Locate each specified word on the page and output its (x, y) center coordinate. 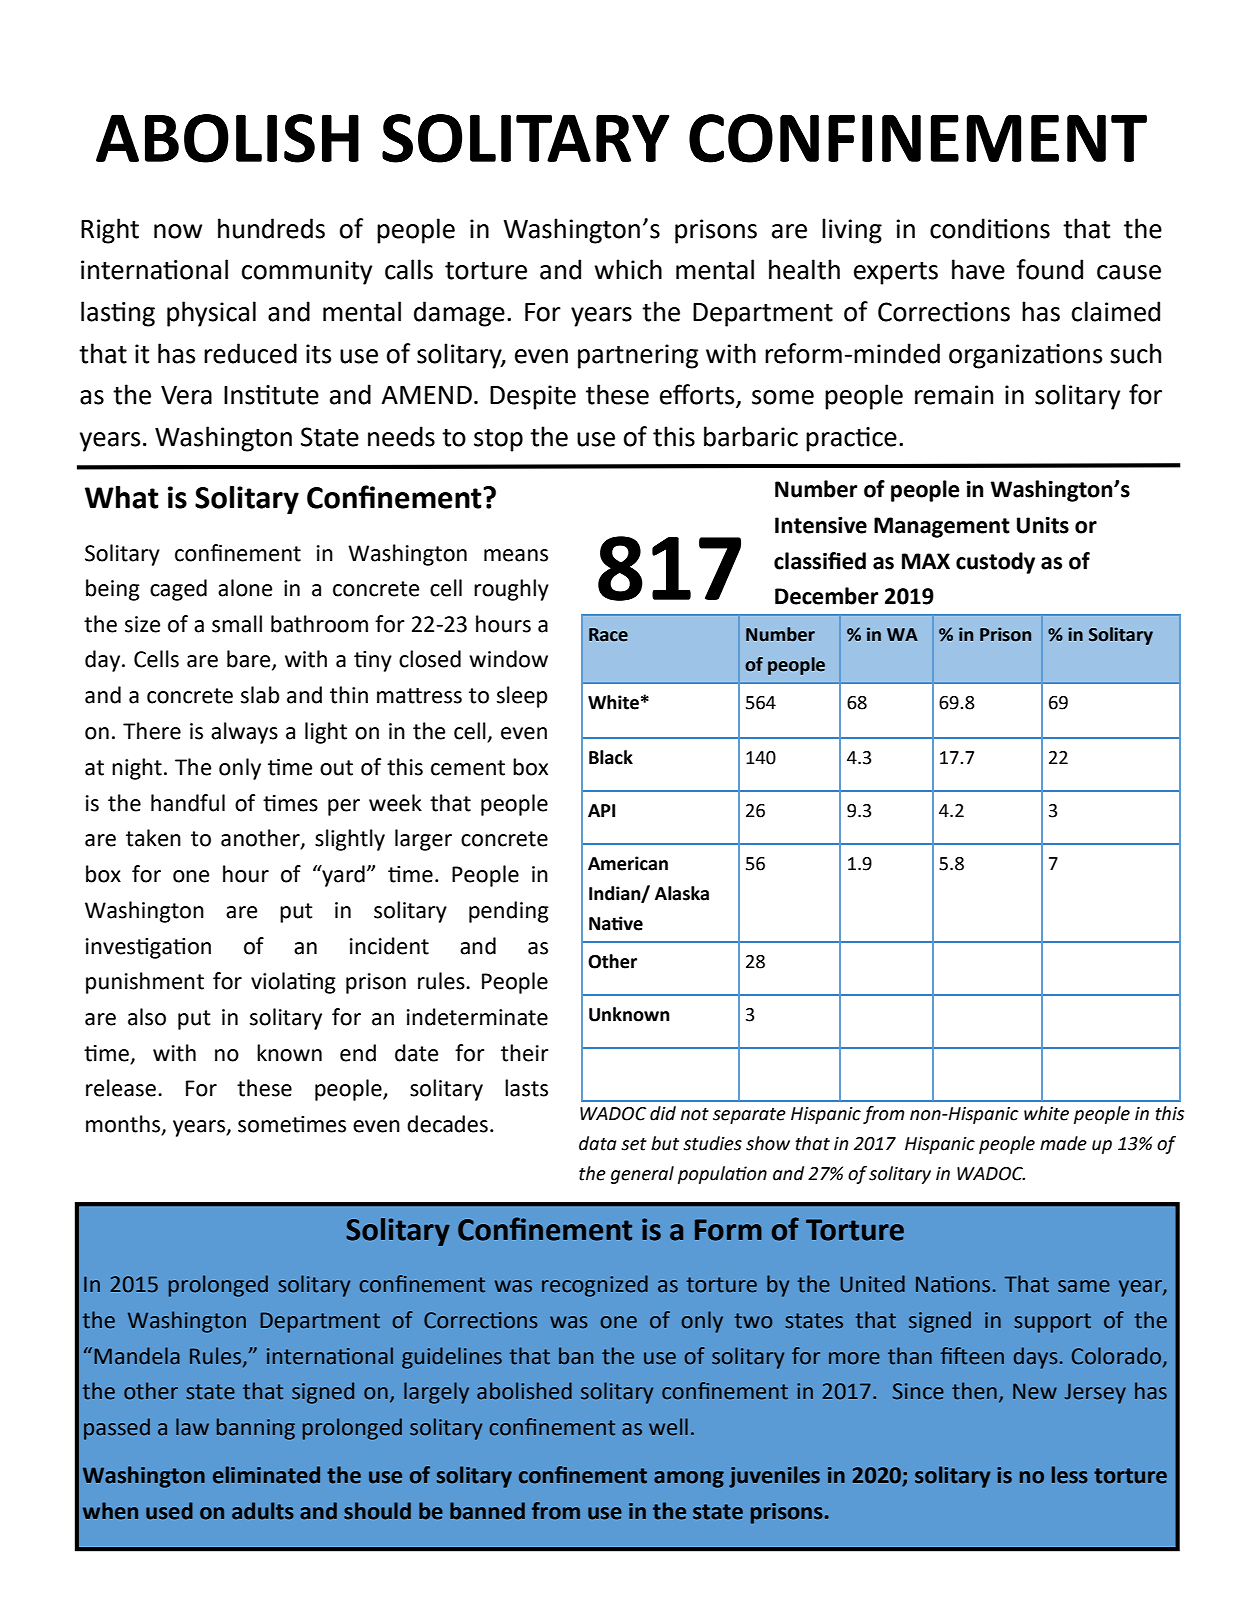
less (1070, 1475)
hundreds (271, 228)
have (978, 269)
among (689, 1479)
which (628, 269)
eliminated (266, 1475)
